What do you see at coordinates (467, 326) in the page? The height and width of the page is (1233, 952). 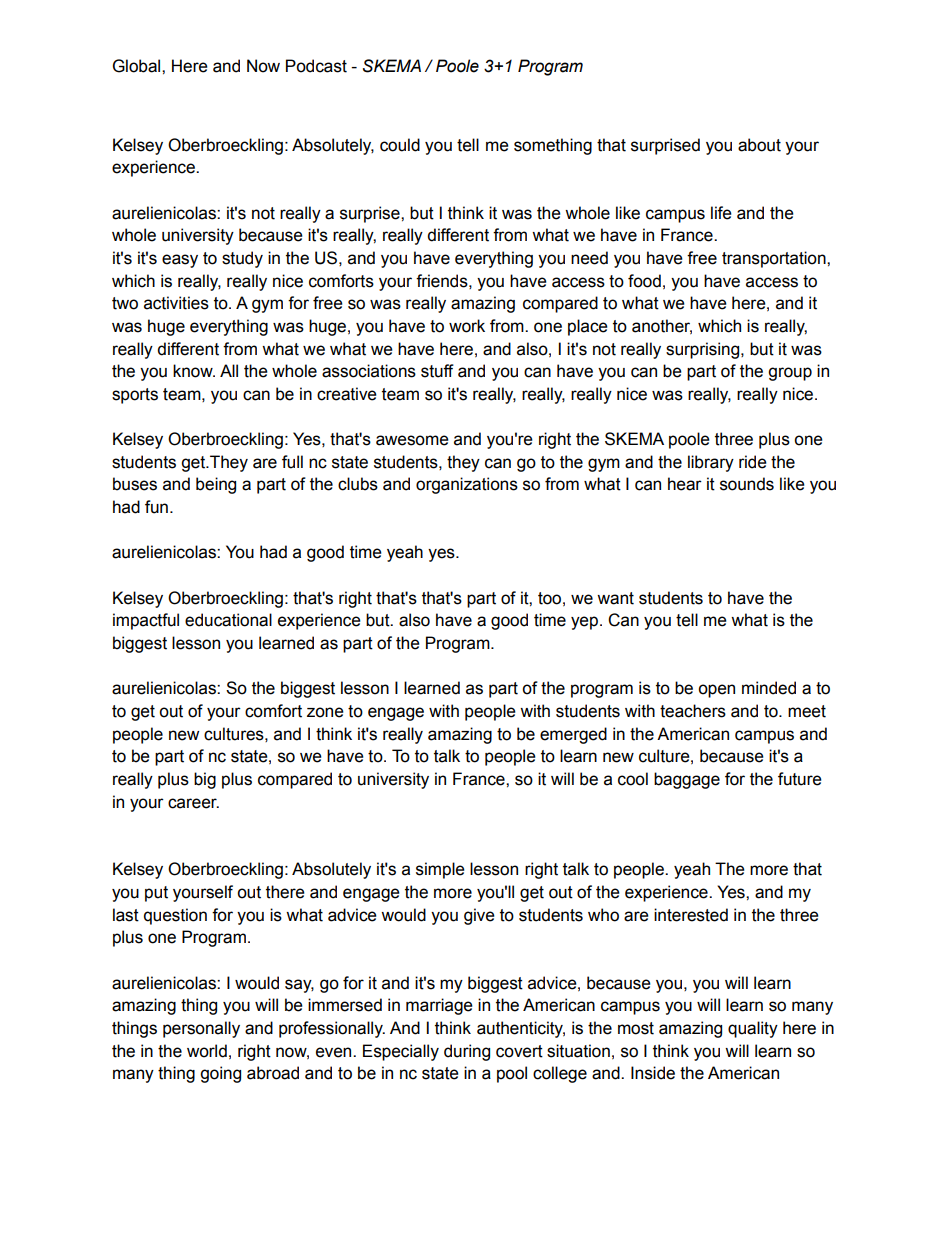 I see `work` at bounding box center [467, 326].
